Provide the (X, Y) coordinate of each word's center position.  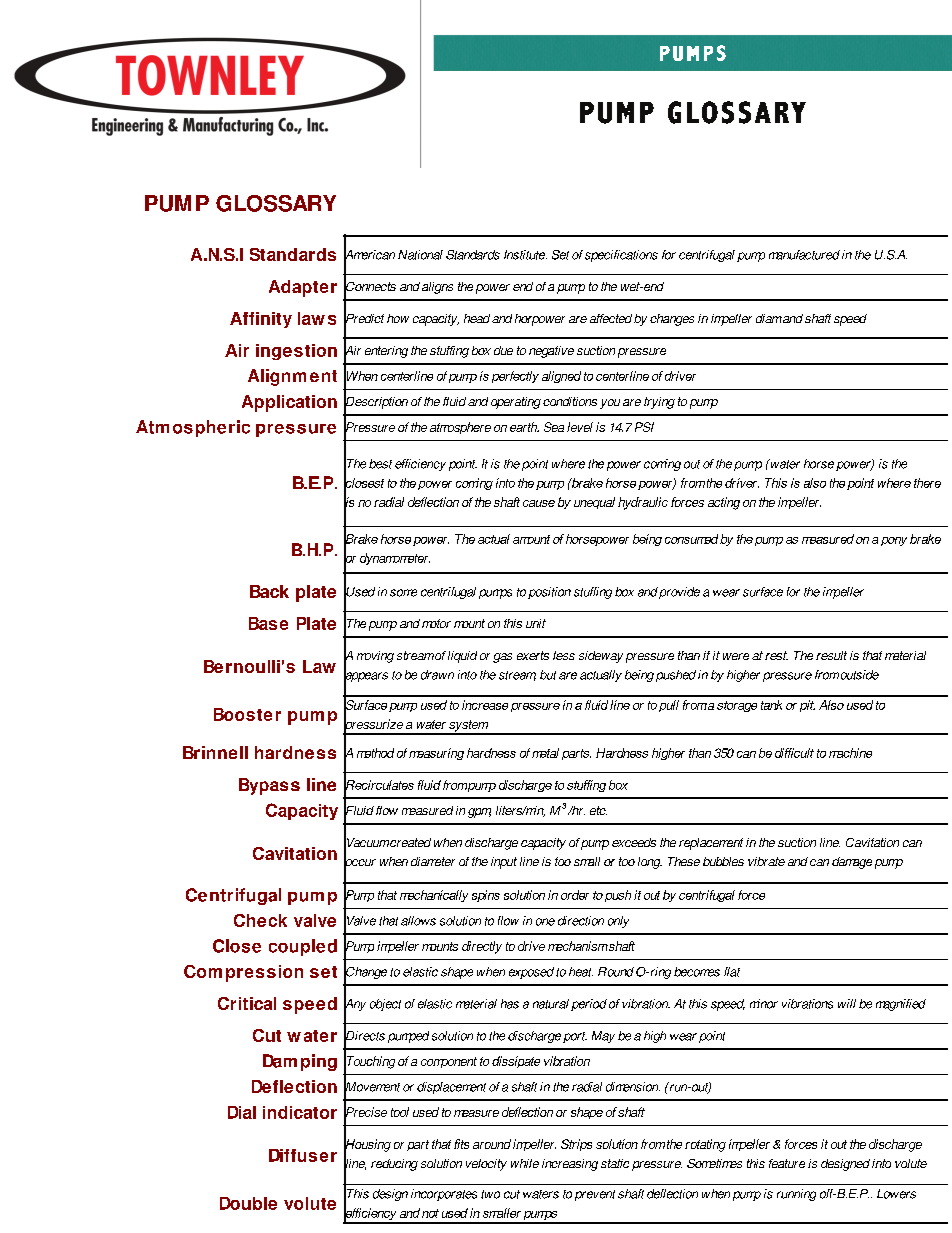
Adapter (303, 288)
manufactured (804, 255)
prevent (595, 1195)
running (796, 1195)
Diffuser (303, 1155)
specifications (621, 256)
